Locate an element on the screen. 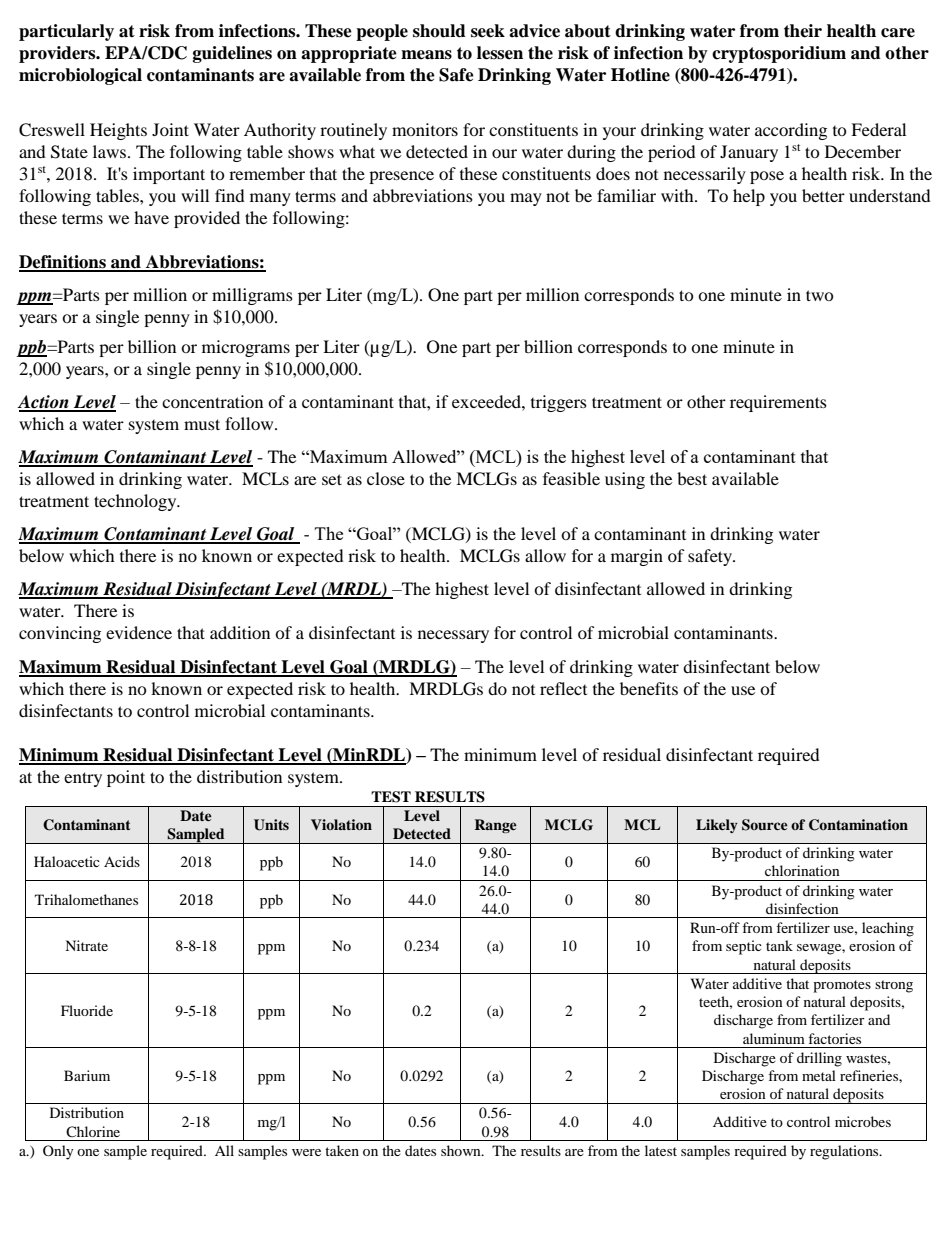 This screenshot has width=952, height=1233. Acids is located at coordinates (122, 861).
